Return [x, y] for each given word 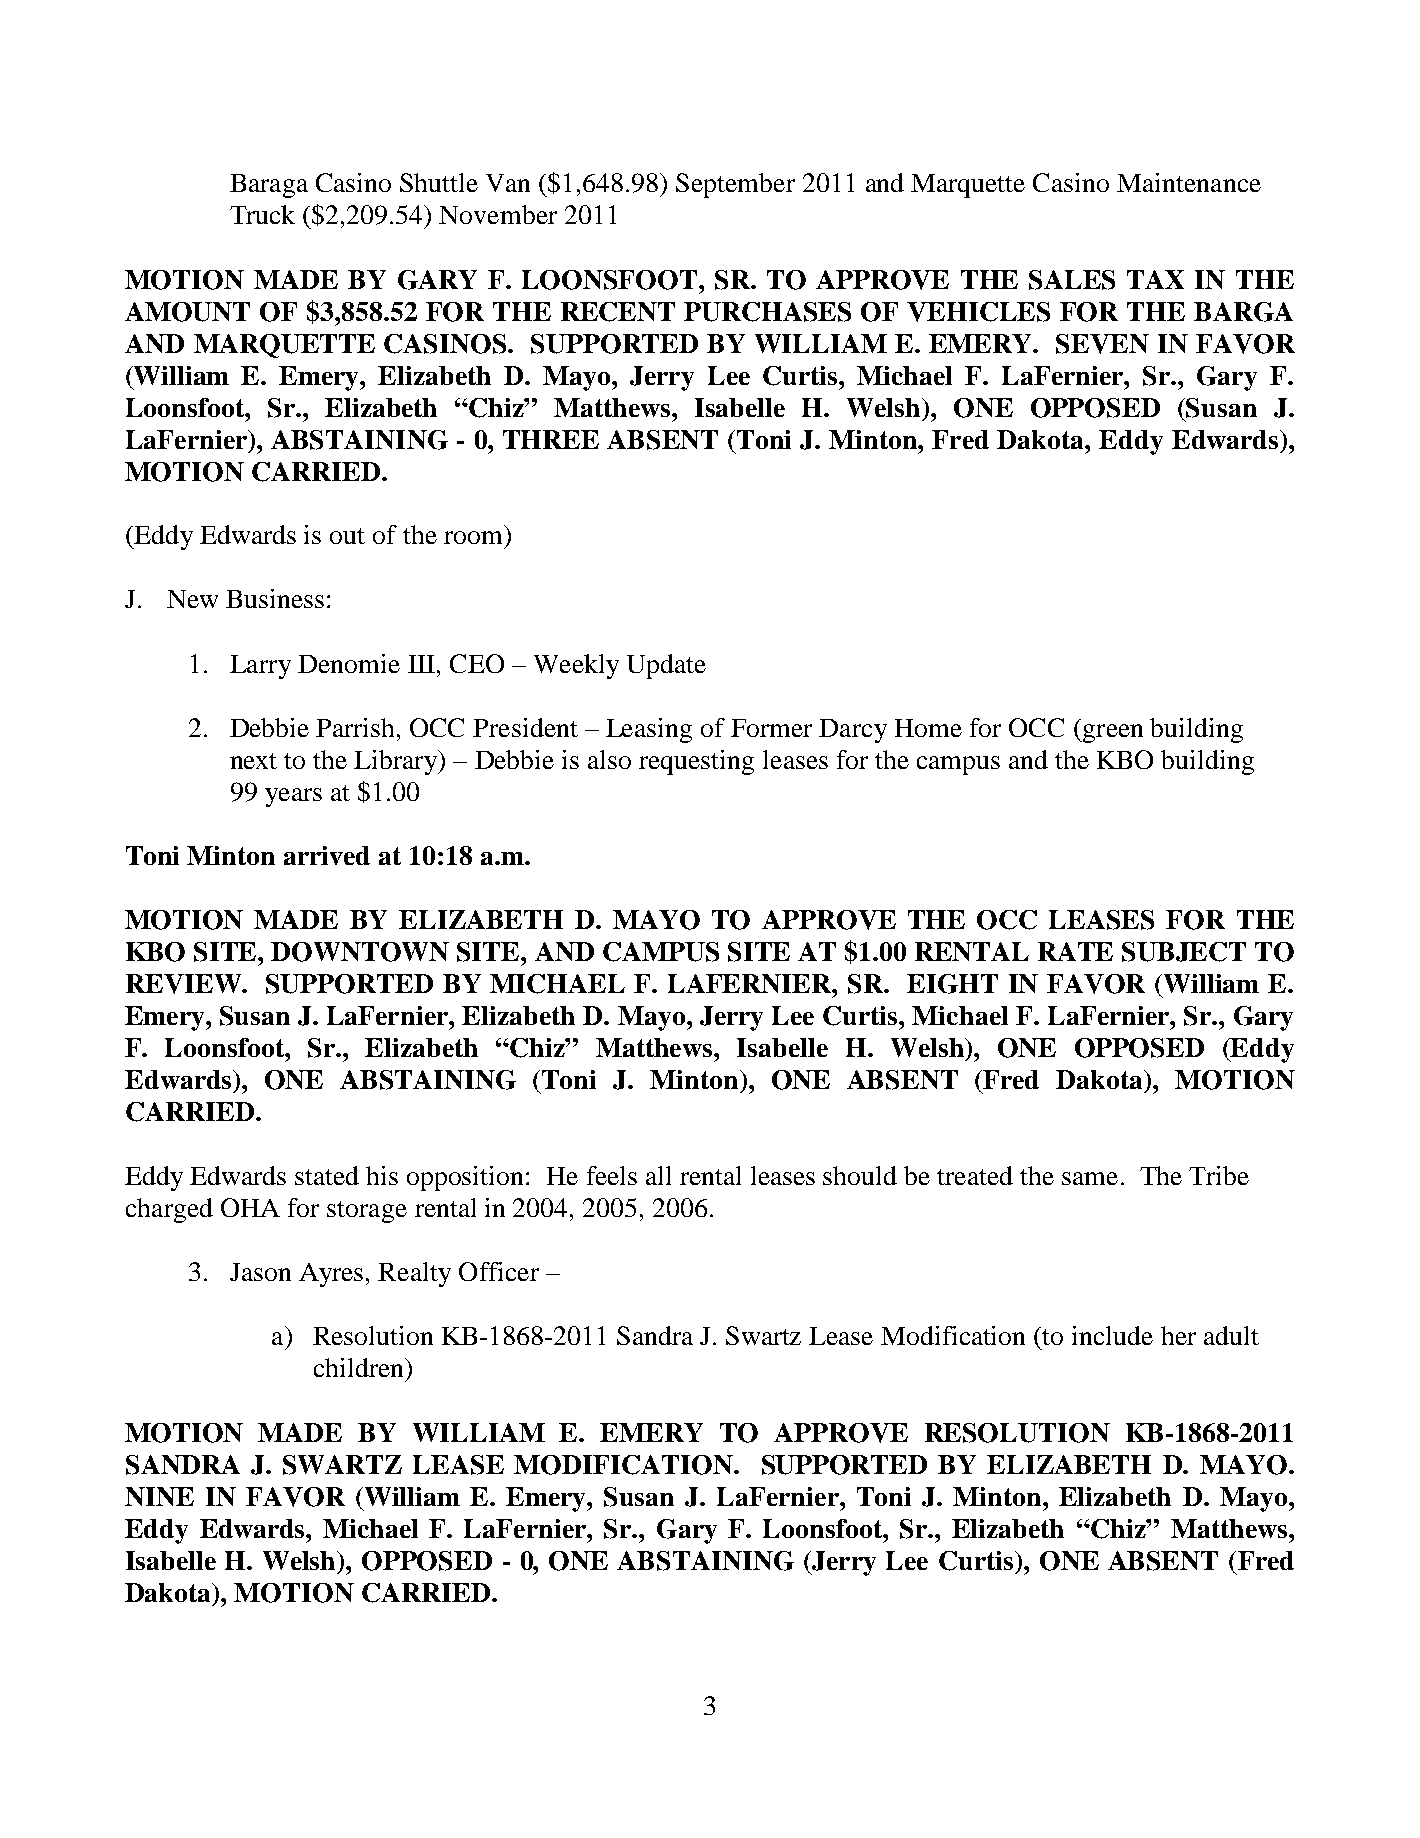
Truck [262, 214]
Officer [499, 1271]
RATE [1075, 951]
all [658, 1175]
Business [275, 598]
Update [666, 666]
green [1112, 733]
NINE [159, 1496]
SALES [1072, 280]
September [735, 185]
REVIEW [184, 984]
